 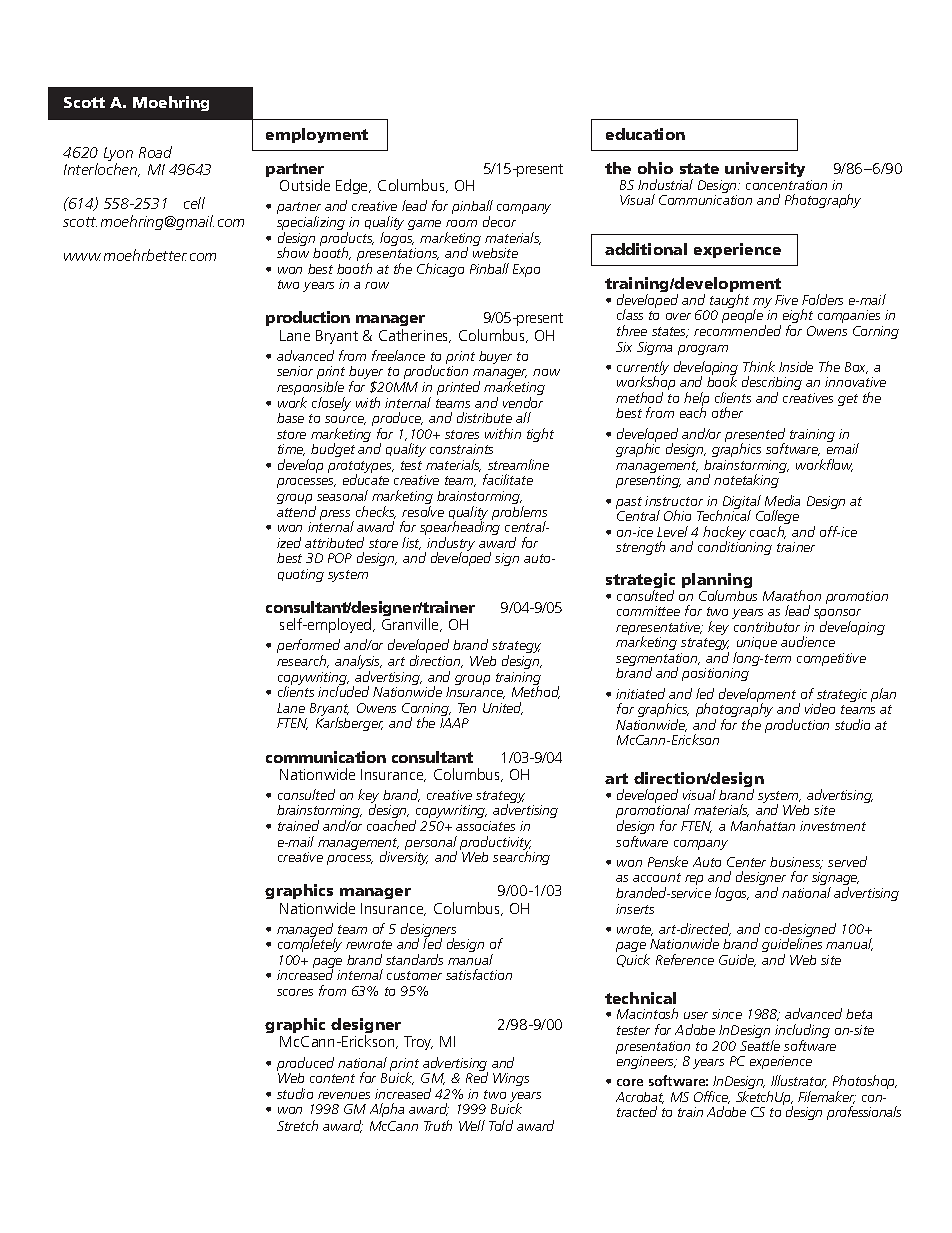 I want to click on performed, so click(x=308, y=647).
